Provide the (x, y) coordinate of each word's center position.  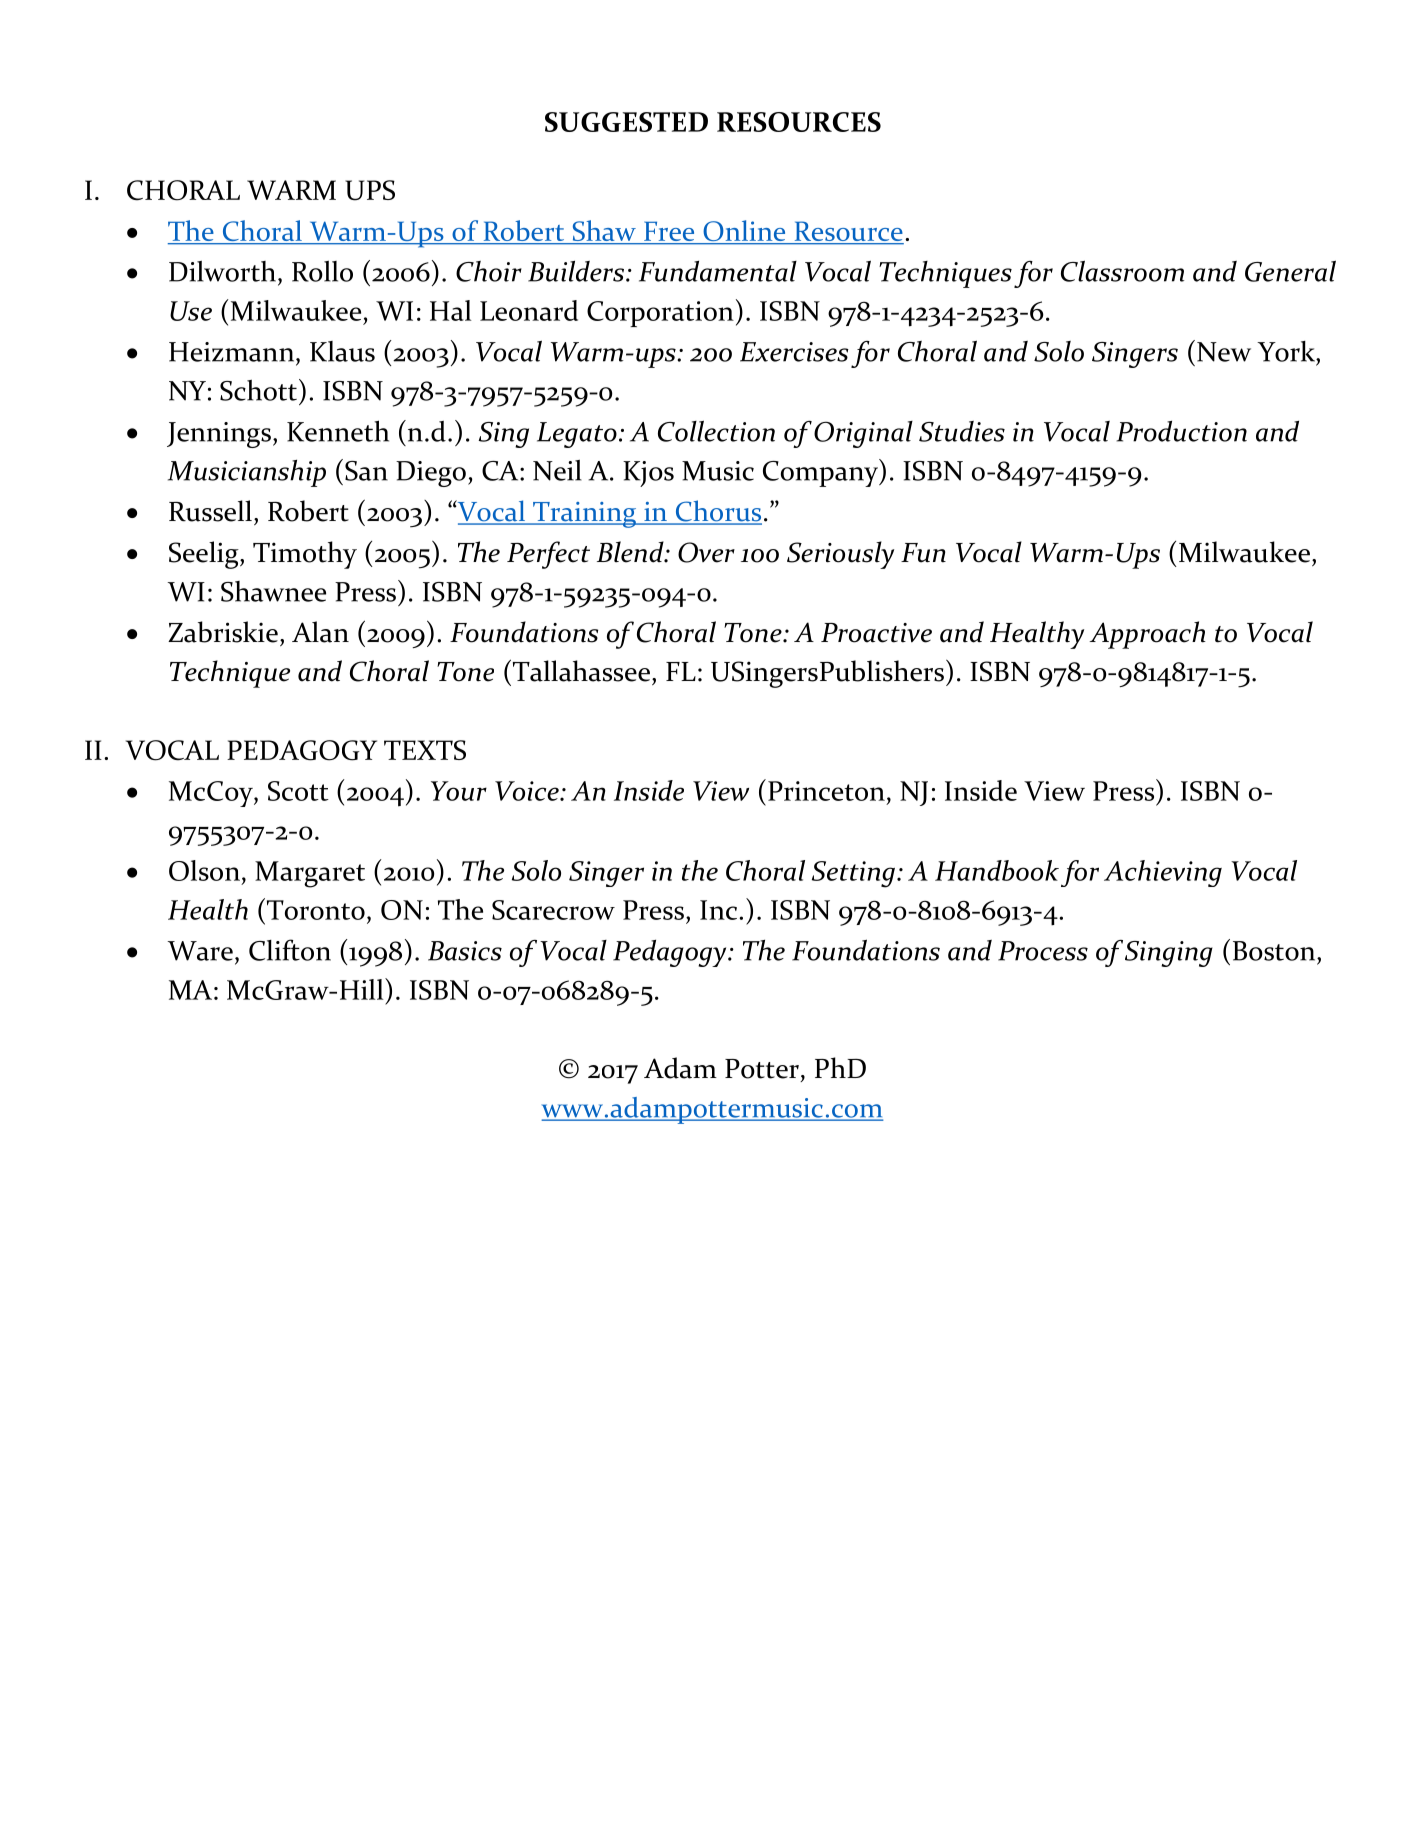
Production (1182, 431)
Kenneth (338, 431)
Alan (320, 632)
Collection (716, 431)
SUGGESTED (626, 122)
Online (744, 232)
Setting (853, 874)
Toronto (314, 909)
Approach (1147, 635)
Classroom (1122, 271)
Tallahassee (580, 670)
